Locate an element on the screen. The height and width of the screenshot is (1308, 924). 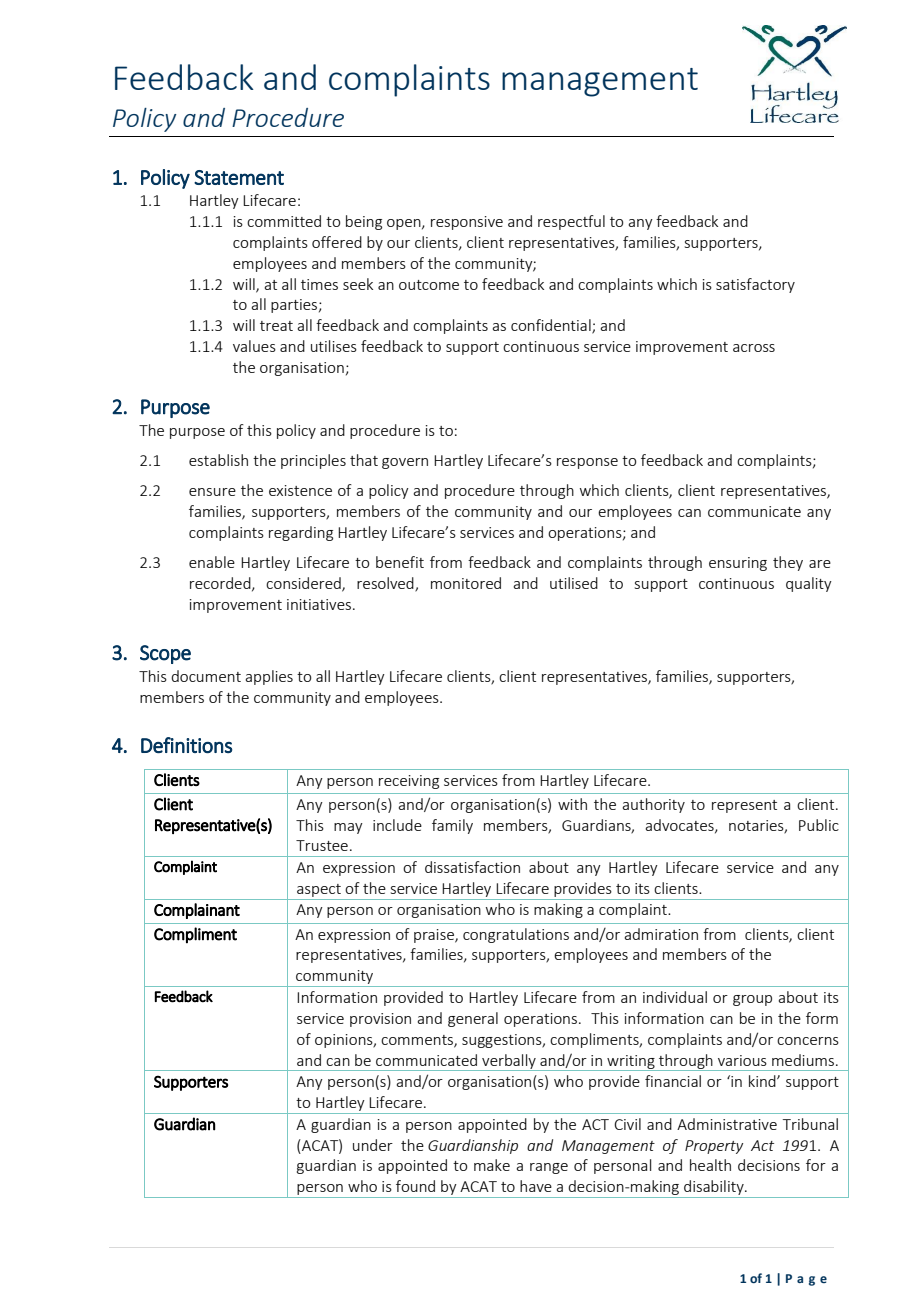
monitored is located at coordinates (466, 583).
